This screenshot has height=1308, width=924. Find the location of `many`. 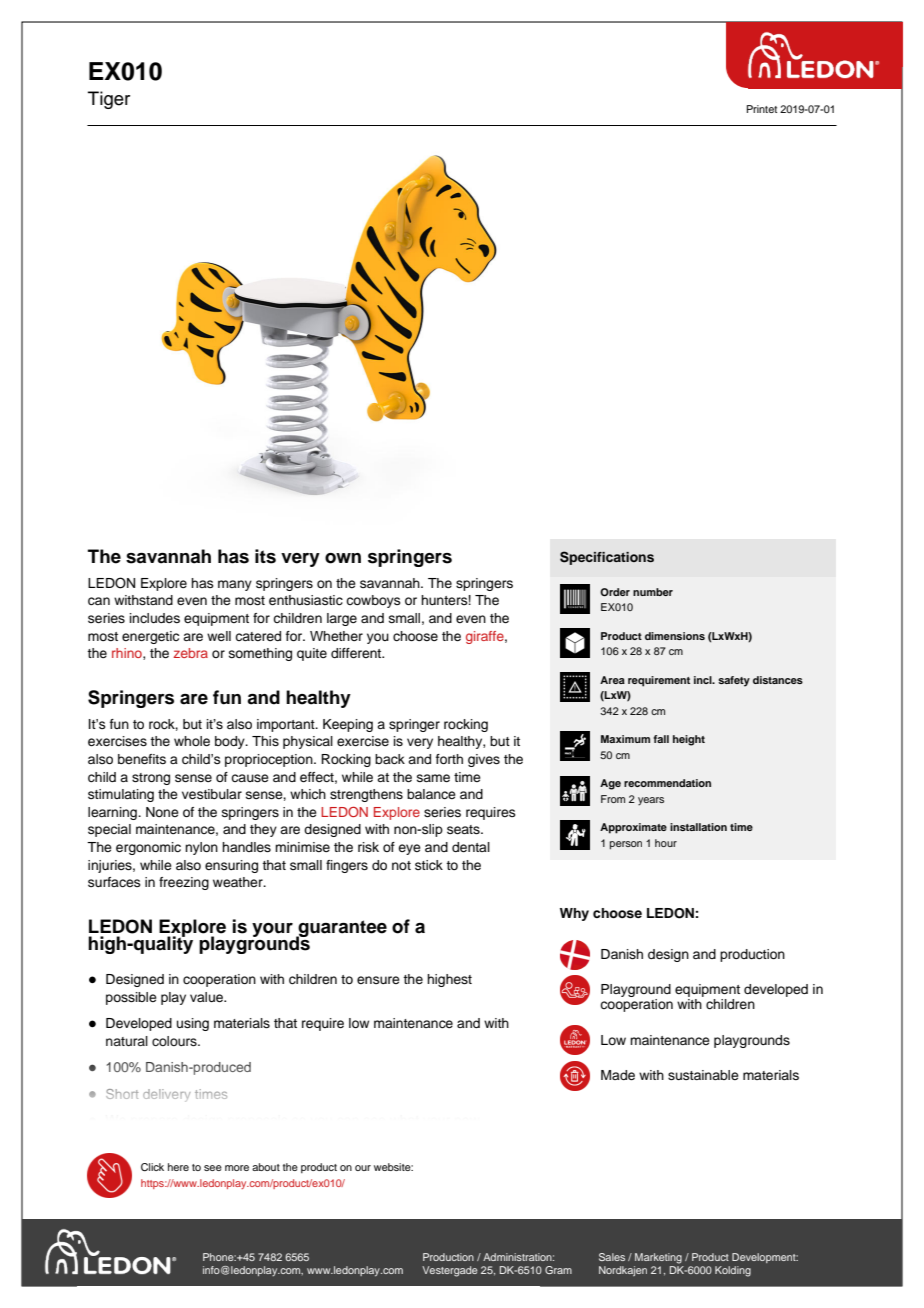

many is located at coordinates (235, 585).
